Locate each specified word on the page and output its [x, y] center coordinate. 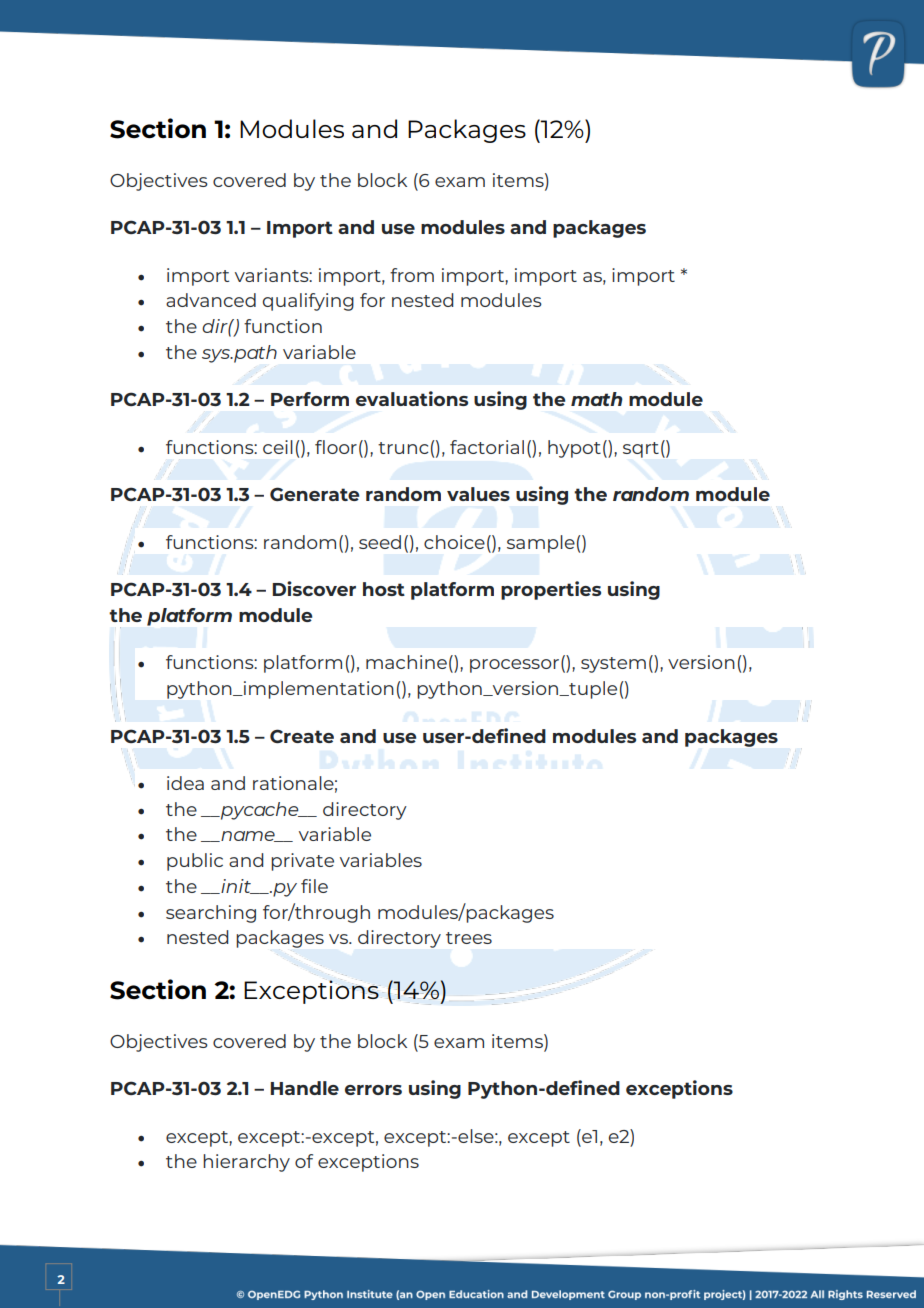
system [613, 665]
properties [551, 590]
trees [469, 938]
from [412, 275]
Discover [314, 588]
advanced [211, 300]
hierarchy [246, 1163]
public [195, 862]
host [384, 589]
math [597, 399]
